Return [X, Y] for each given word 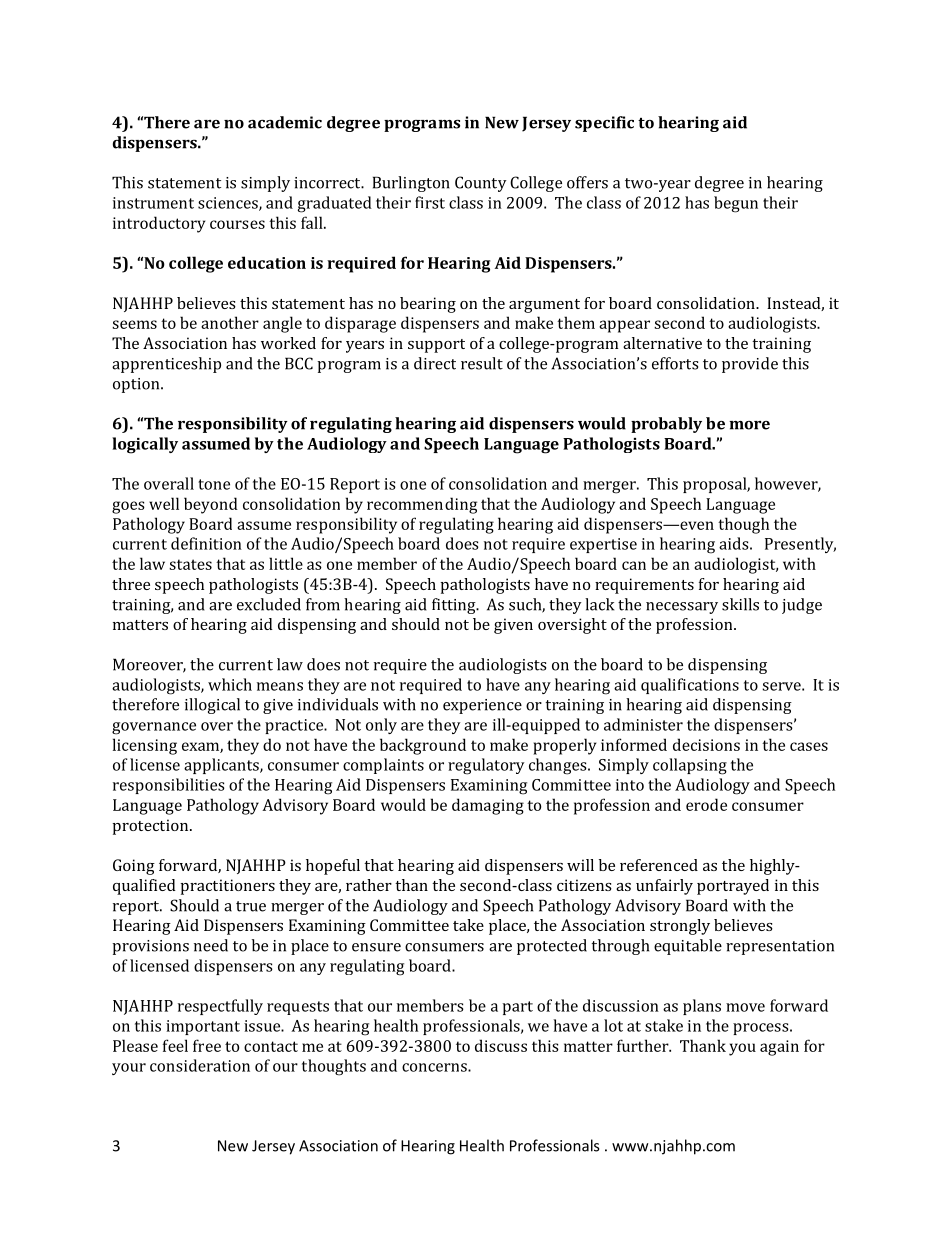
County [481, 184]
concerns [435, 1067]
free [207, 1045]
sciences [229, 204]
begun [736, 204]
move [745, 1007]
